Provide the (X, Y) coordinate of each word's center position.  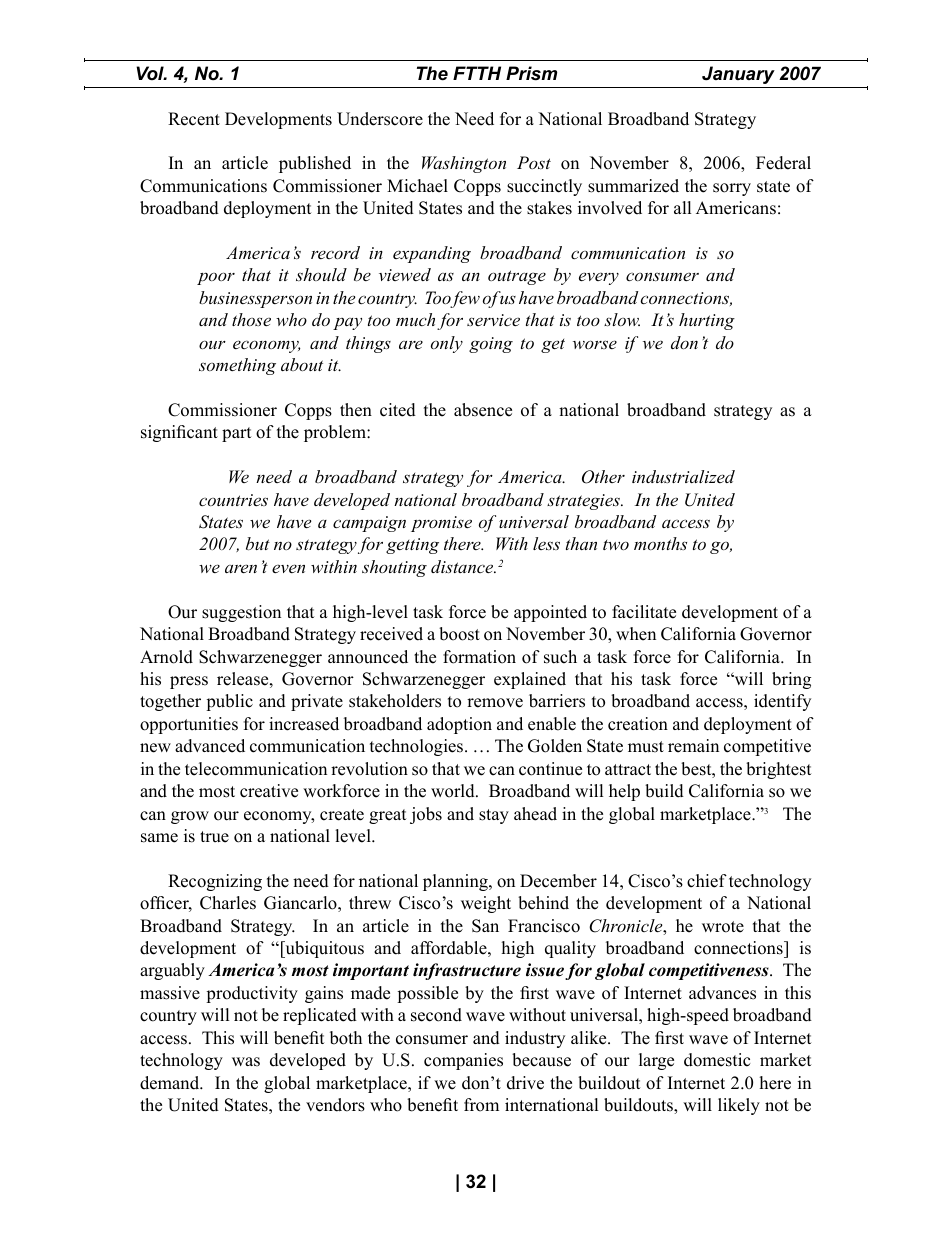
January (738, 75)
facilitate (644, 612)
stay (494, 816)
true (214, 837)
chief (707, 881)
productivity (252, 994)
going (491, 345)
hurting (707, 321)
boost (459, 634)
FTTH (477, 73)
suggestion (241, 613)
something (237, 366)
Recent (194, 119)
